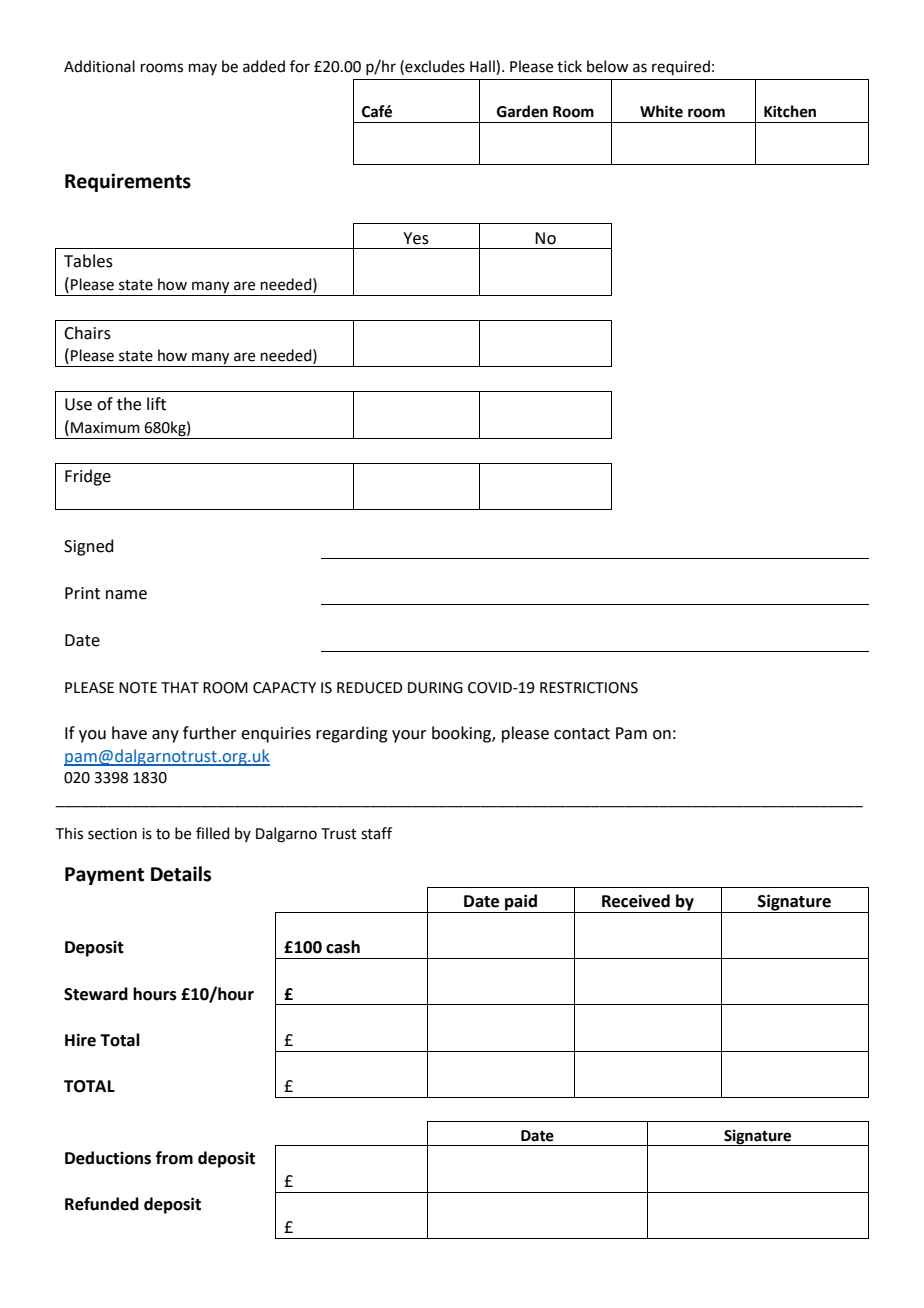 The image size is (924, 1308). Describe the element at coordinates (636, 901) in the document. I see `Received` at that location.
